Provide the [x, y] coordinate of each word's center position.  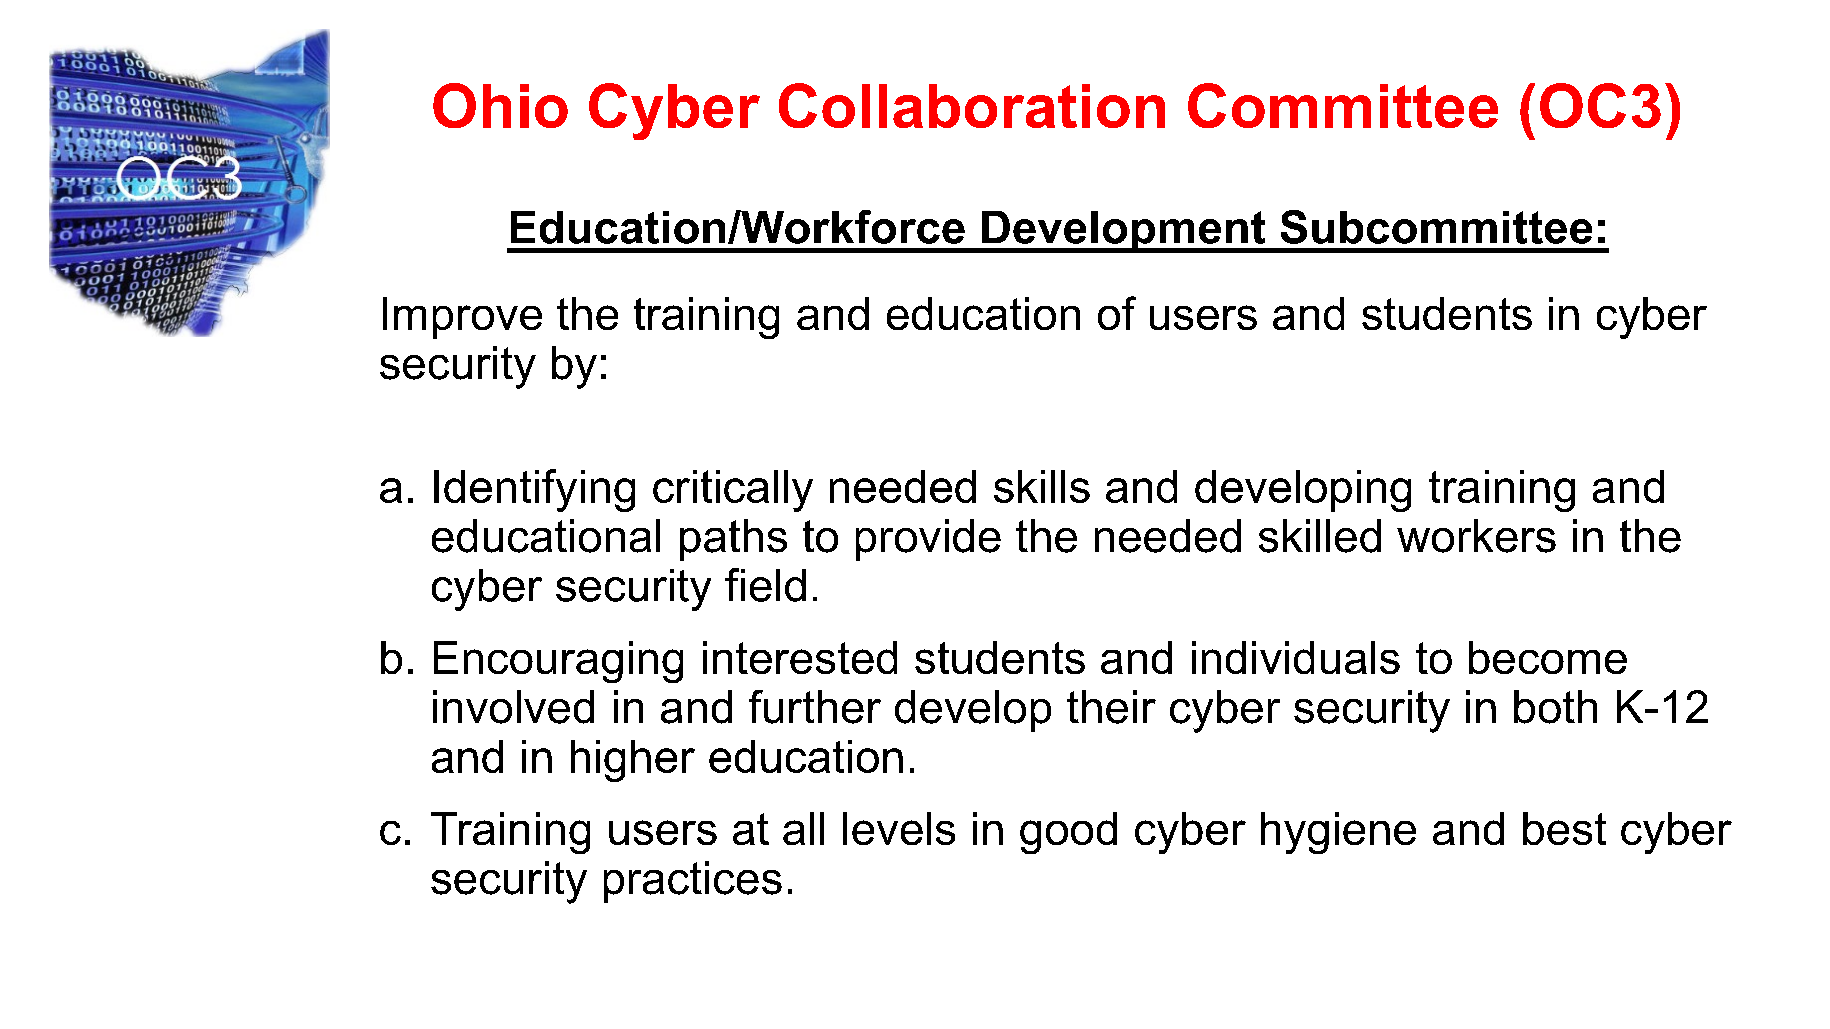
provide [928, 540]
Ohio [500, 105]
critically [733, 491]
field [765, 585]
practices [693, 882]
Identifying [534, 490]
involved [513, 707]
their [1111, 707]
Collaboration [972, 105]
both [1555, 707]
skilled [1320, 536]
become [1548, 657]
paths [733, 540]
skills [1042, 486]
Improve [462, 318]
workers [1476, 536]
